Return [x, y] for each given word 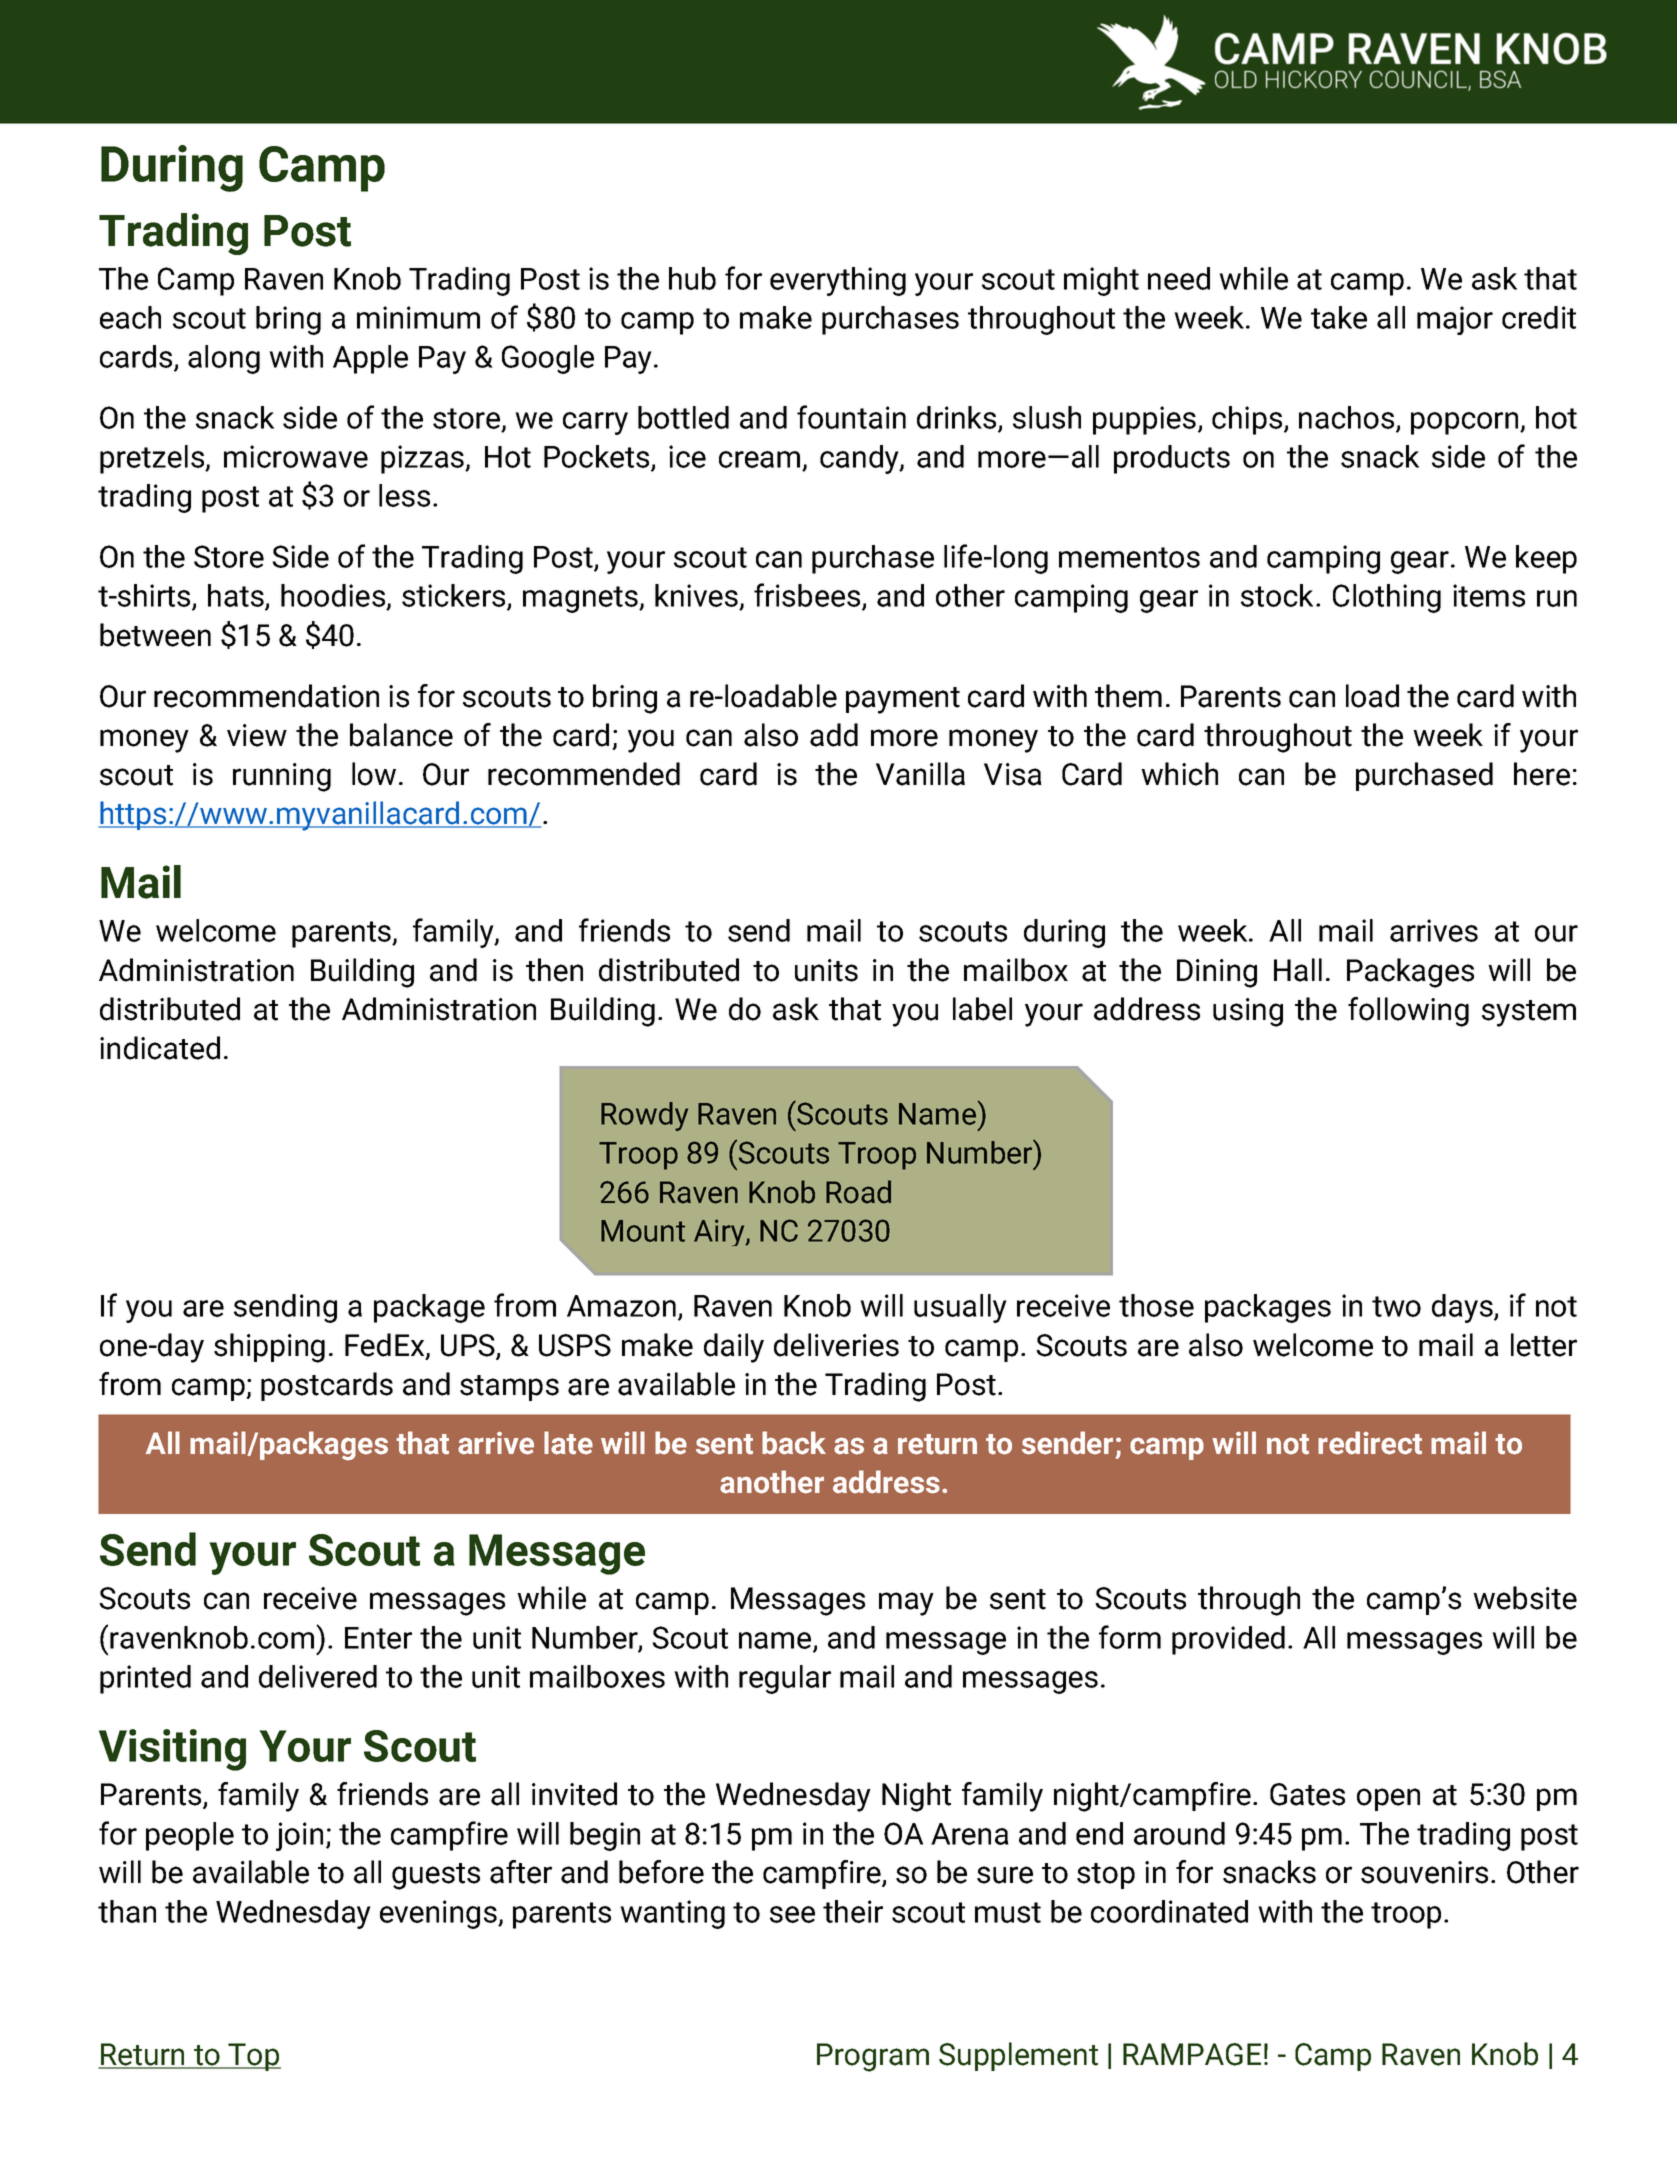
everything [838, 281]
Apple [370, 359]
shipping [269, 1348]
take [1339, 317]
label [982, 1009]
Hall [1298, 970]
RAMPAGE [1192, 2054]
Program [873, 2057]
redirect [1370, 1443]
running [282, 777]
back [794, 1443]
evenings [439, 1914]
